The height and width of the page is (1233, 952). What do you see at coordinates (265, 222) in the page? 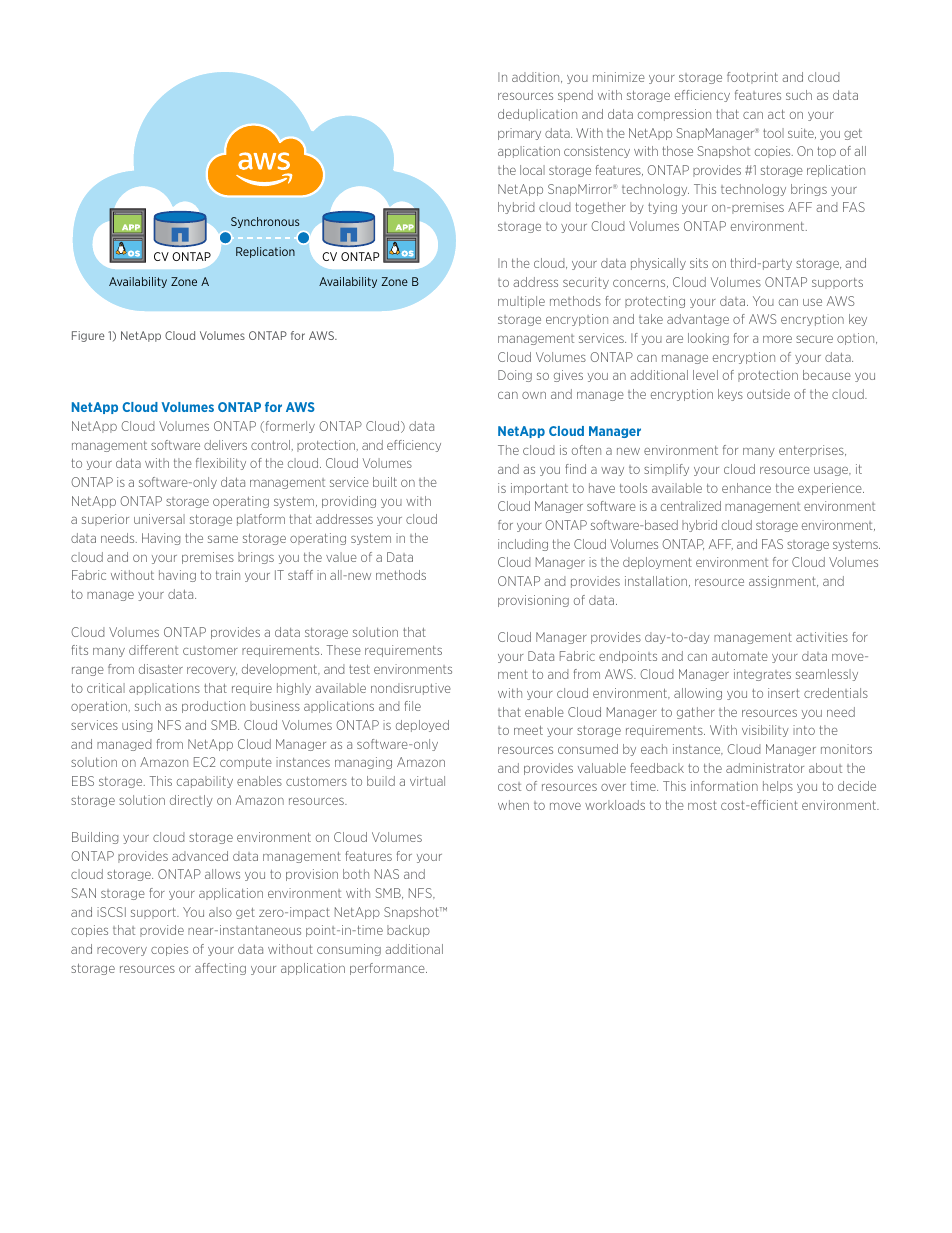
I see `Synchronous` at bounding box center [265, 222].
